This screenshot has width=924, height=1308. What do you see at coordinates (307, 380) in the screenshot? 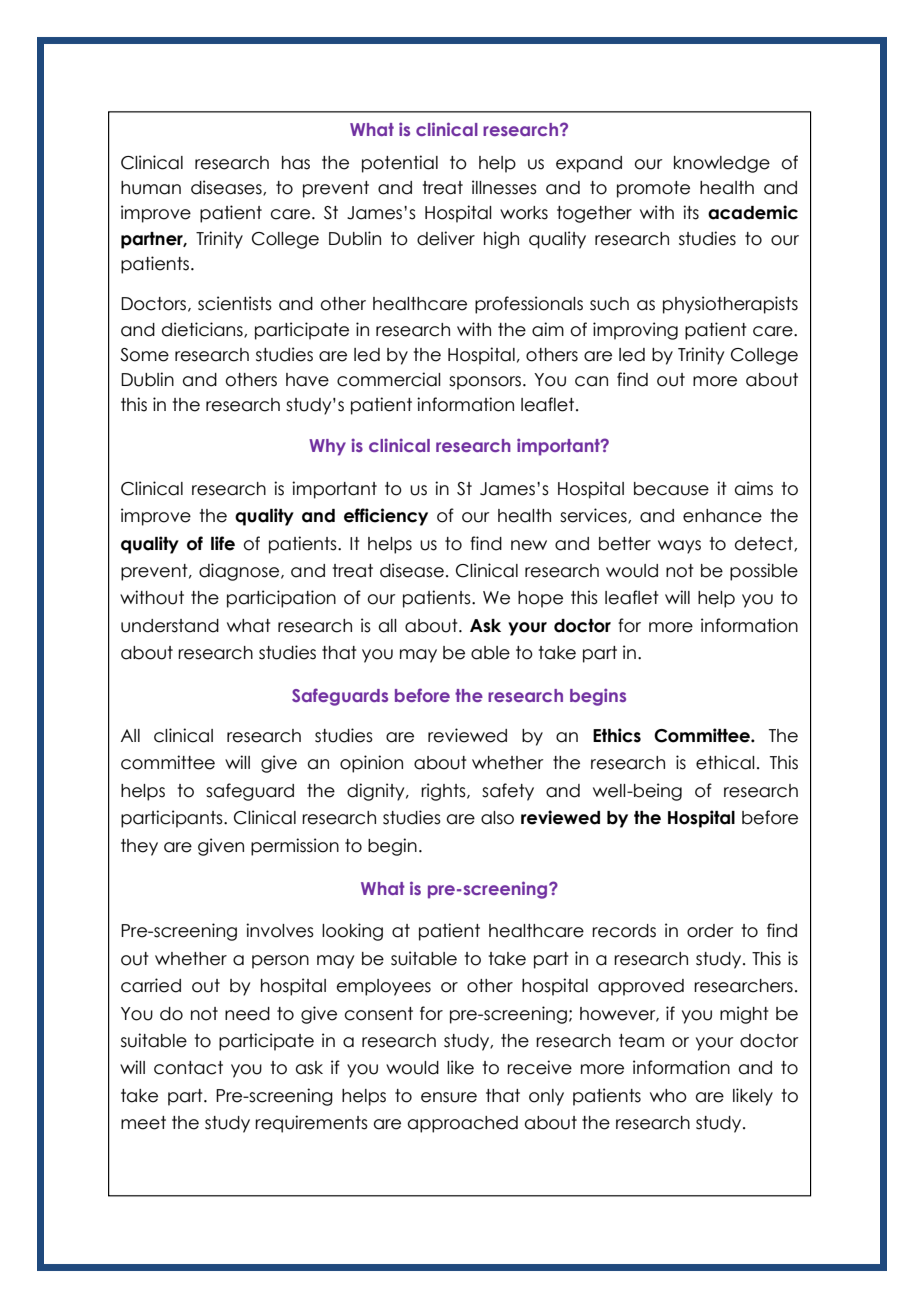
I see `have` at bounding box center [307, 380].
